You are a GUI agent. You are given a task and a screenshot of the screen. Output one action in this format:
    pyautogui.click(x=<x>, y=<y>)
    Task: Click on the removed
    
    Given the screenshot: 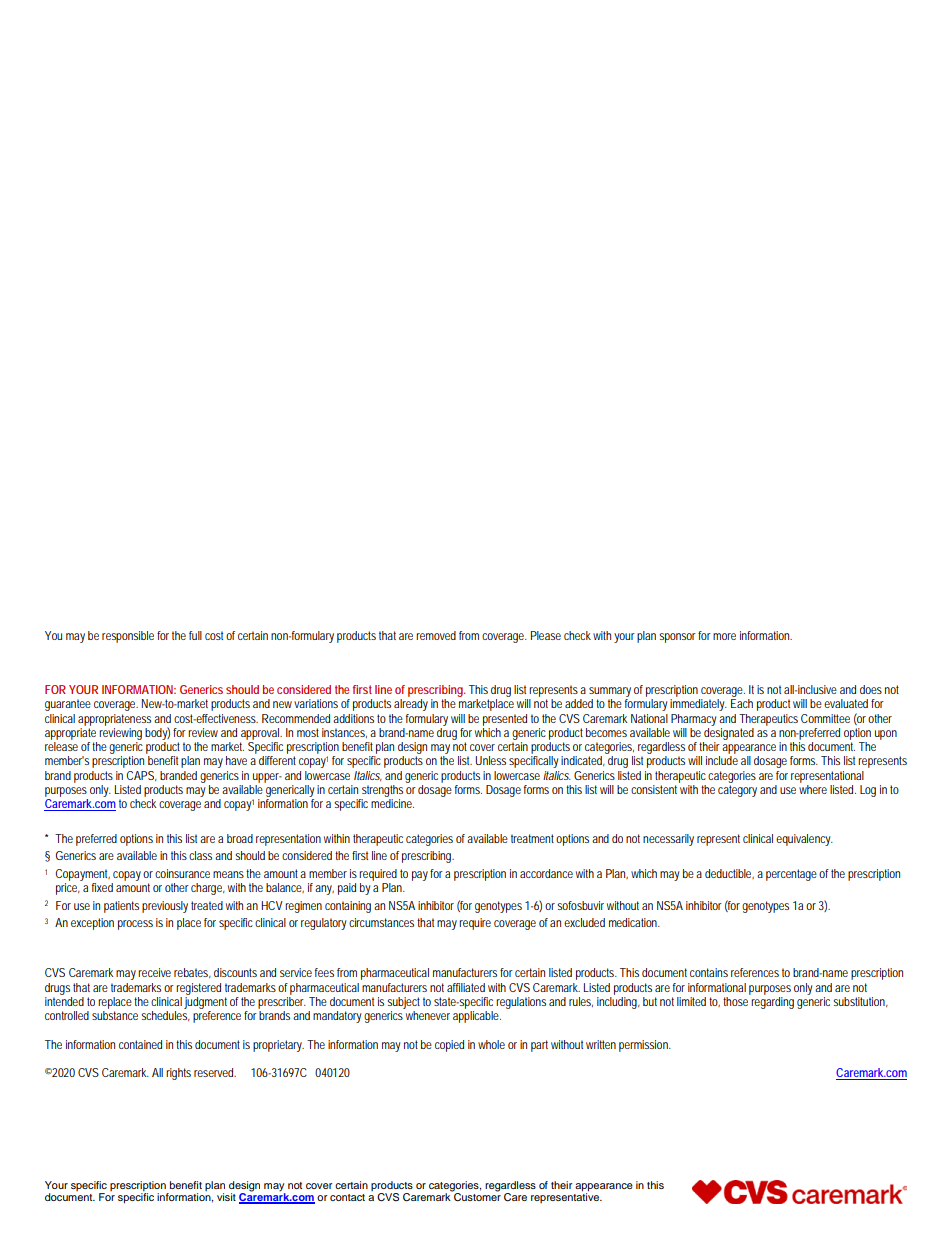 What is the action you would take?
    pyautogui.click(x=436, y=635)
